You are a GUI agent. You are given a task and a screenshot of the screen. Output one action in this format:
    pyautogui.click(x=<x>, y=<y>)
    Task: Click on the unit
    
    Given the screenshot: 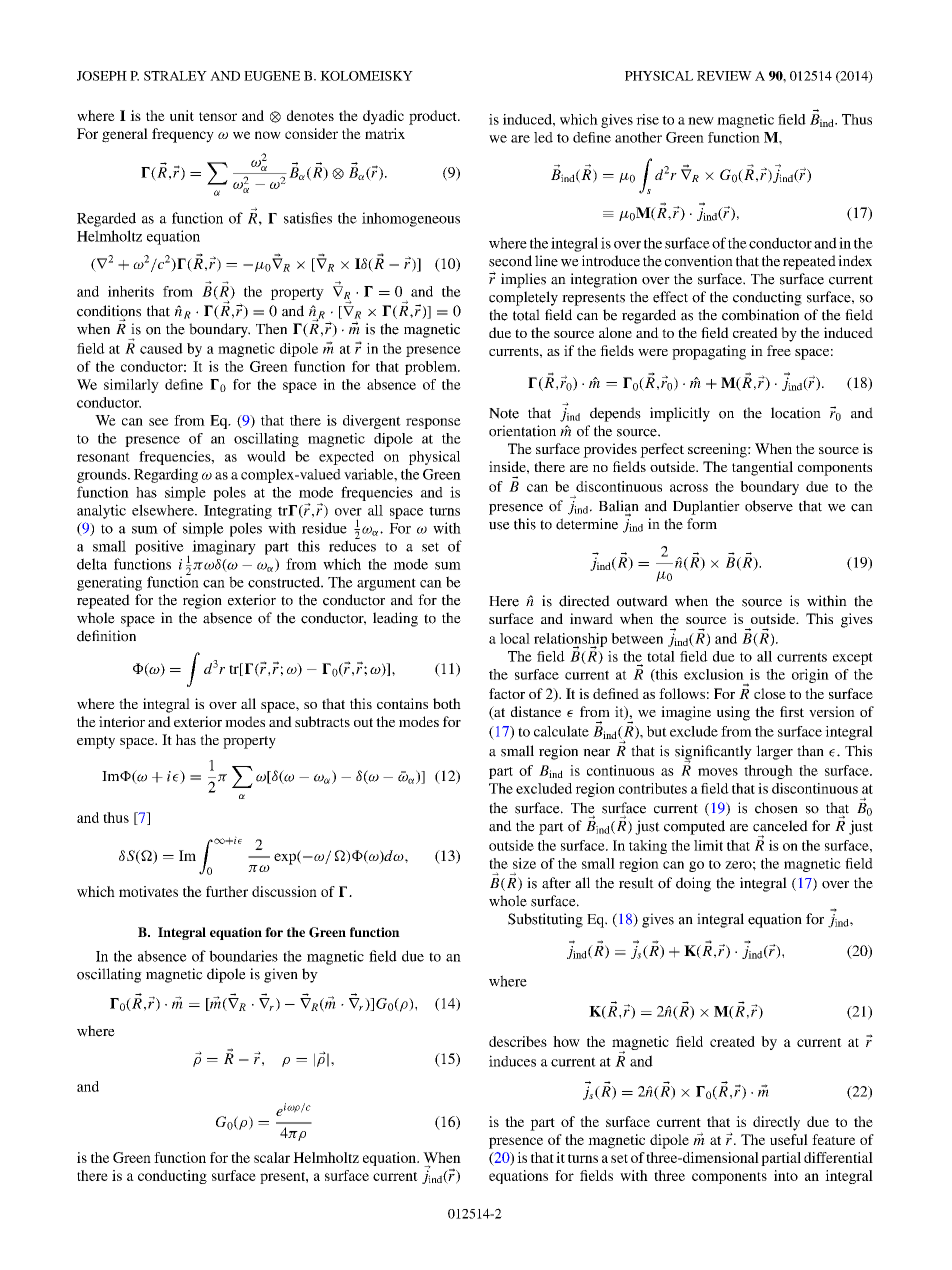 What is the action you would take?
    pyautogui.click(x=182, y=115)
